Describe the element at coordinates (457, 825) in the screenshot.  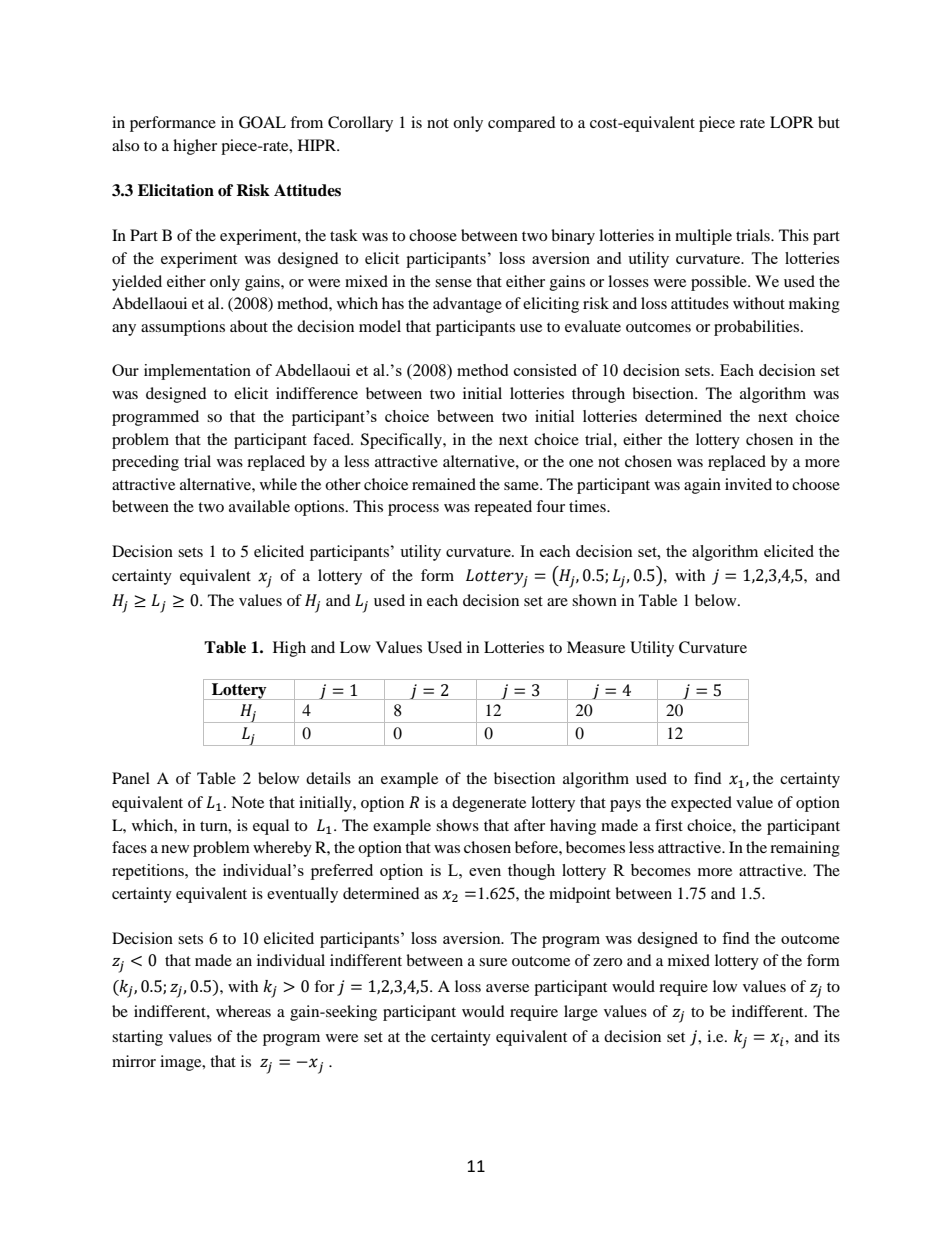
I see `shows` at that location.
